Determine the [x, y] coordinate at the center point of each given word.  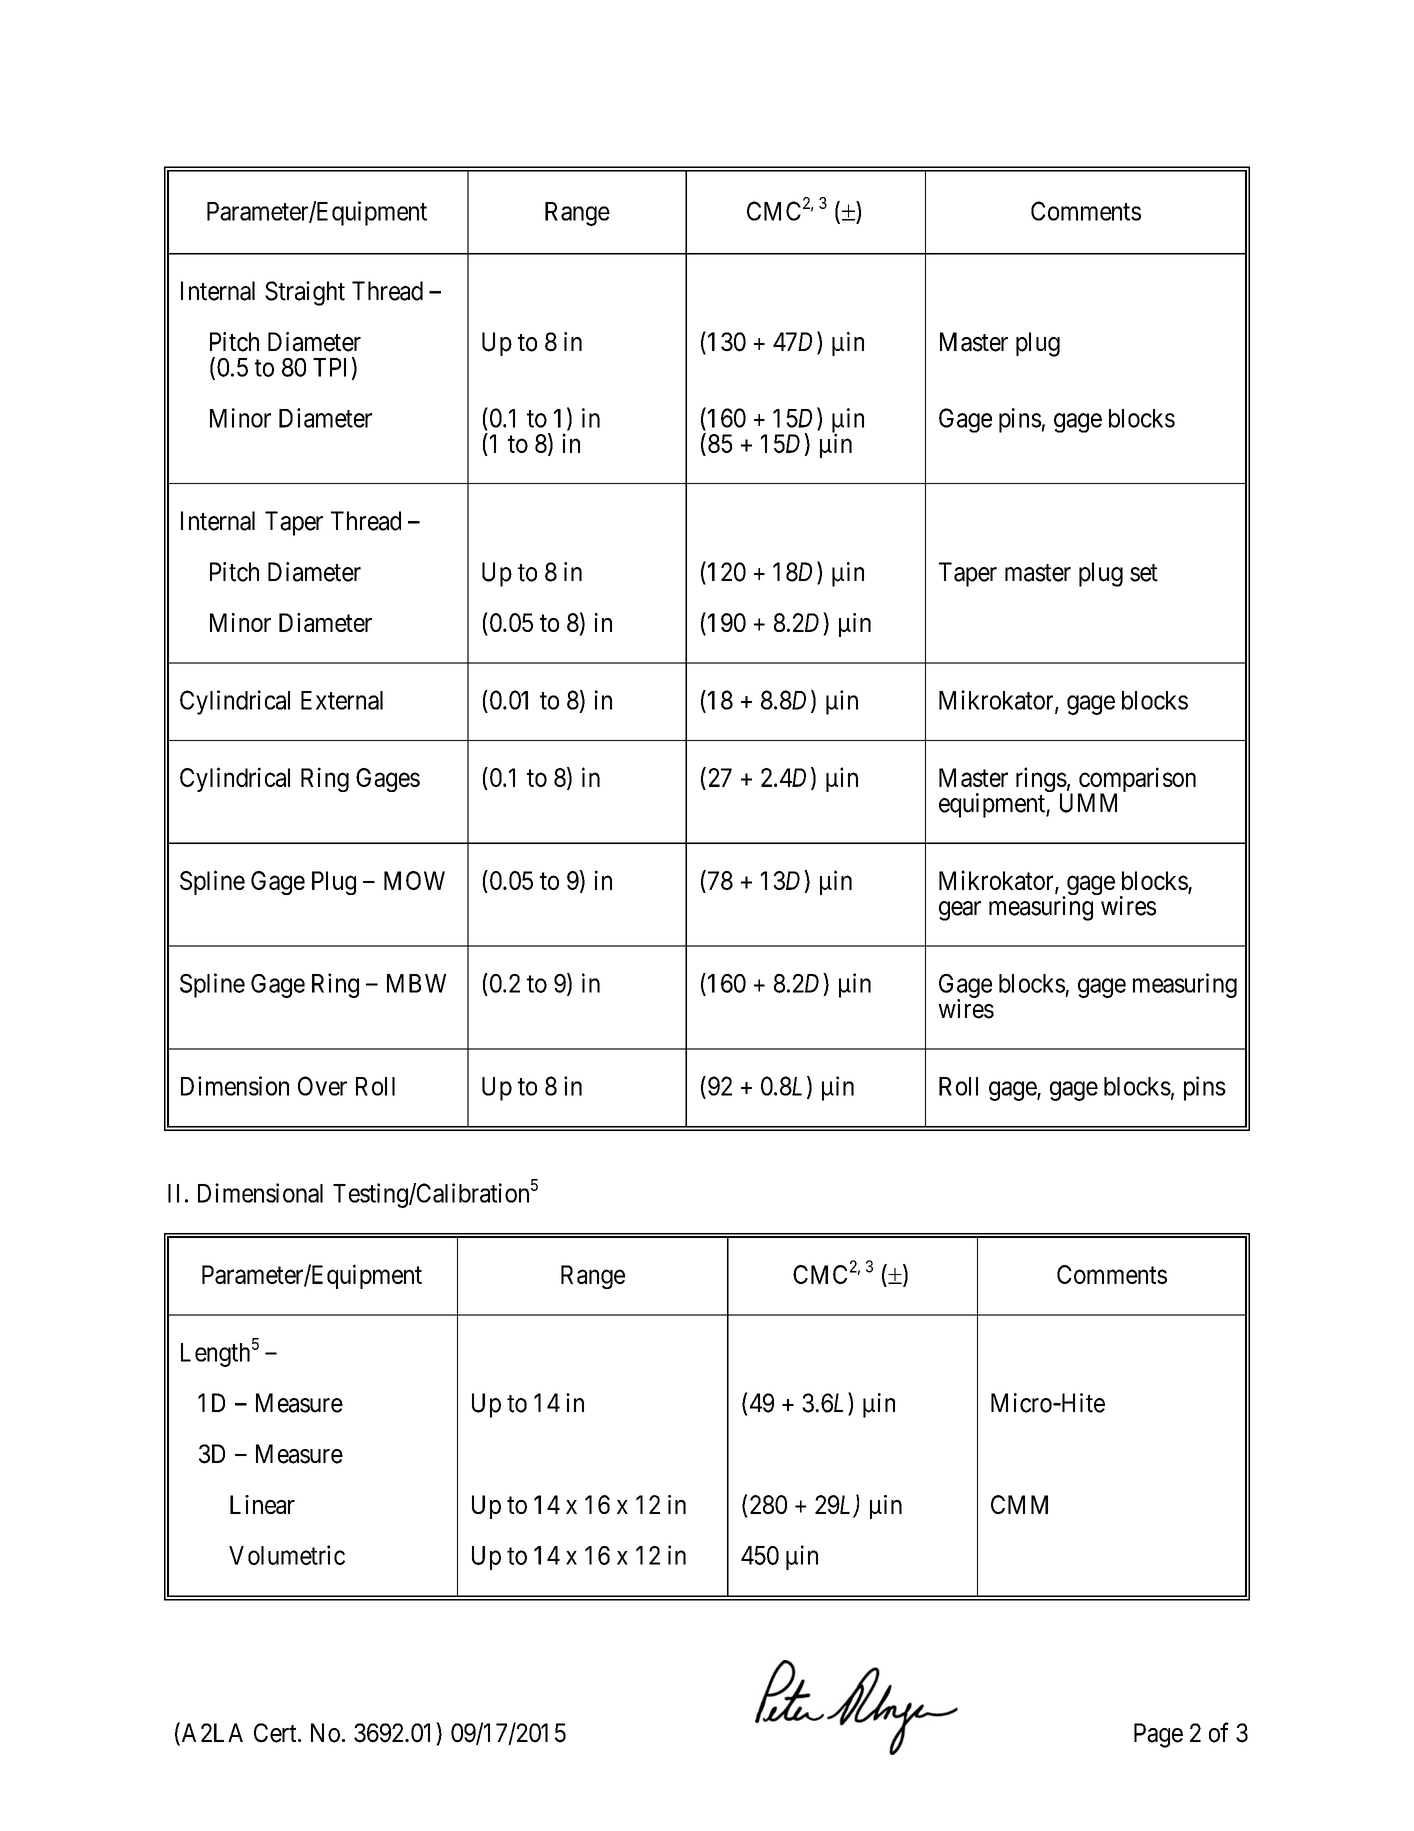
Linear [262, 1504]
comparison [1137, 781]
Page [1158, 1735]
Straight [305, 293]
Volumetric [287, 1555]
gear [960, 911]
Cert [276, 1733]
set [1144, 573]
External [342, 700]
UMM [1088, 803]
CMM [1019, 1504]
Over [322, 1086]
